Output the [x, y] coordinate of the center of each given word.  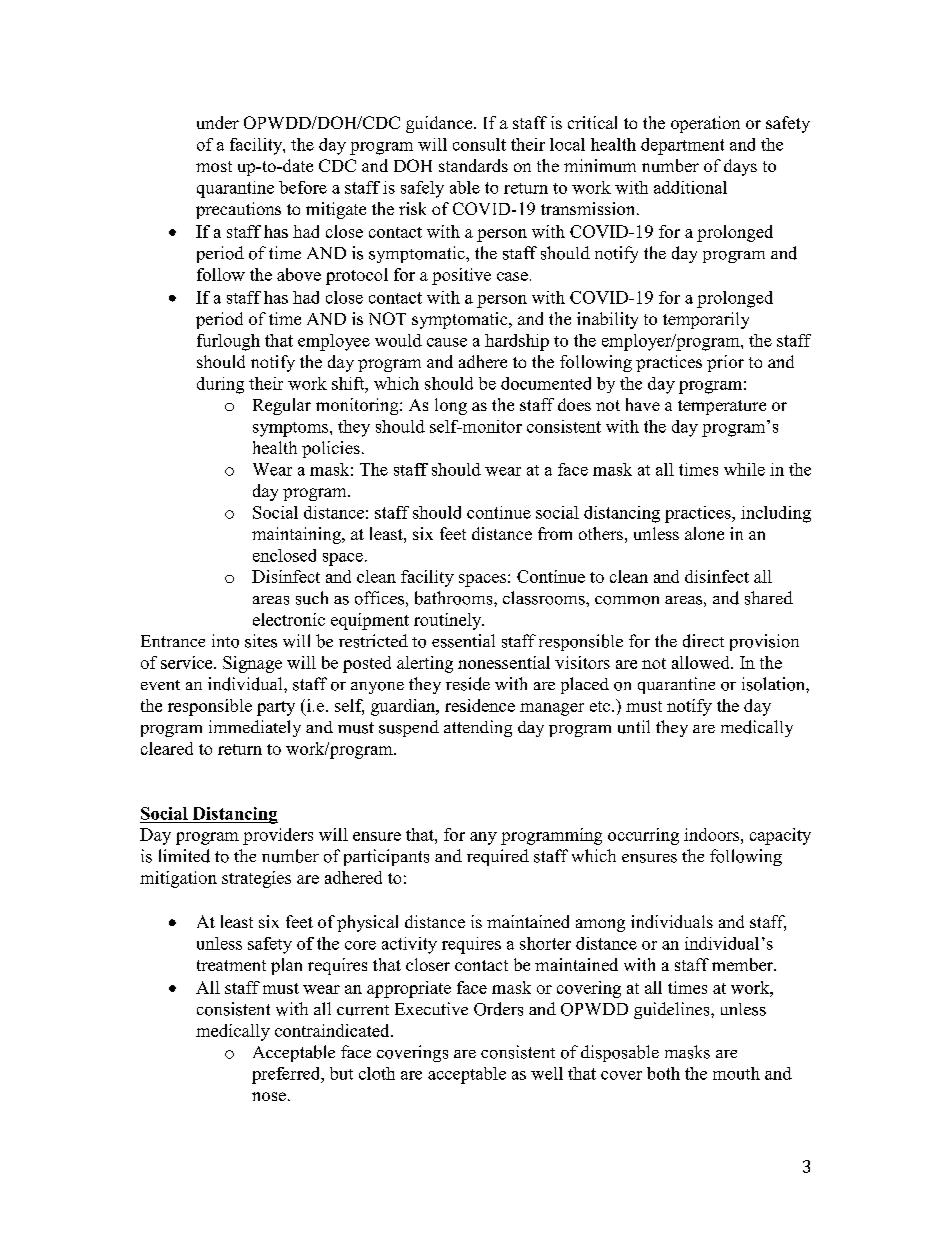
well [547, 1073]
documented [546, 383]
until [634, 727]
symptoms [292, 429]
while [744, 469]
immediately [255, 728]
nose [269, 1096]
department [682, 146]
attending [478, 728]
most [214, 166]
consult [479, 144]
